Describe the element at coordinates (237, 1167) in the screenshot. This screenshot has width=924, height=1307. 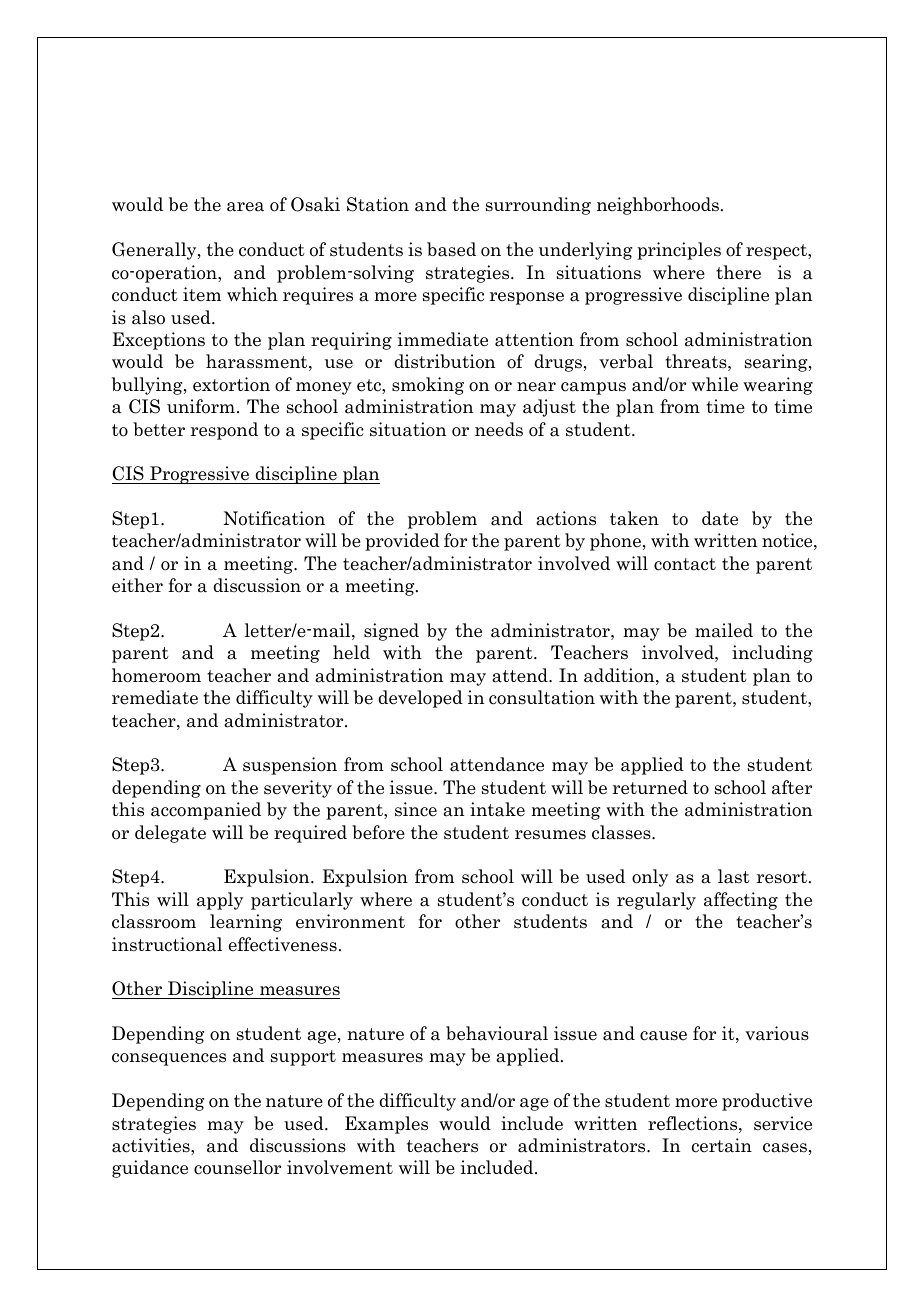
I see `counsellor` at that location.
